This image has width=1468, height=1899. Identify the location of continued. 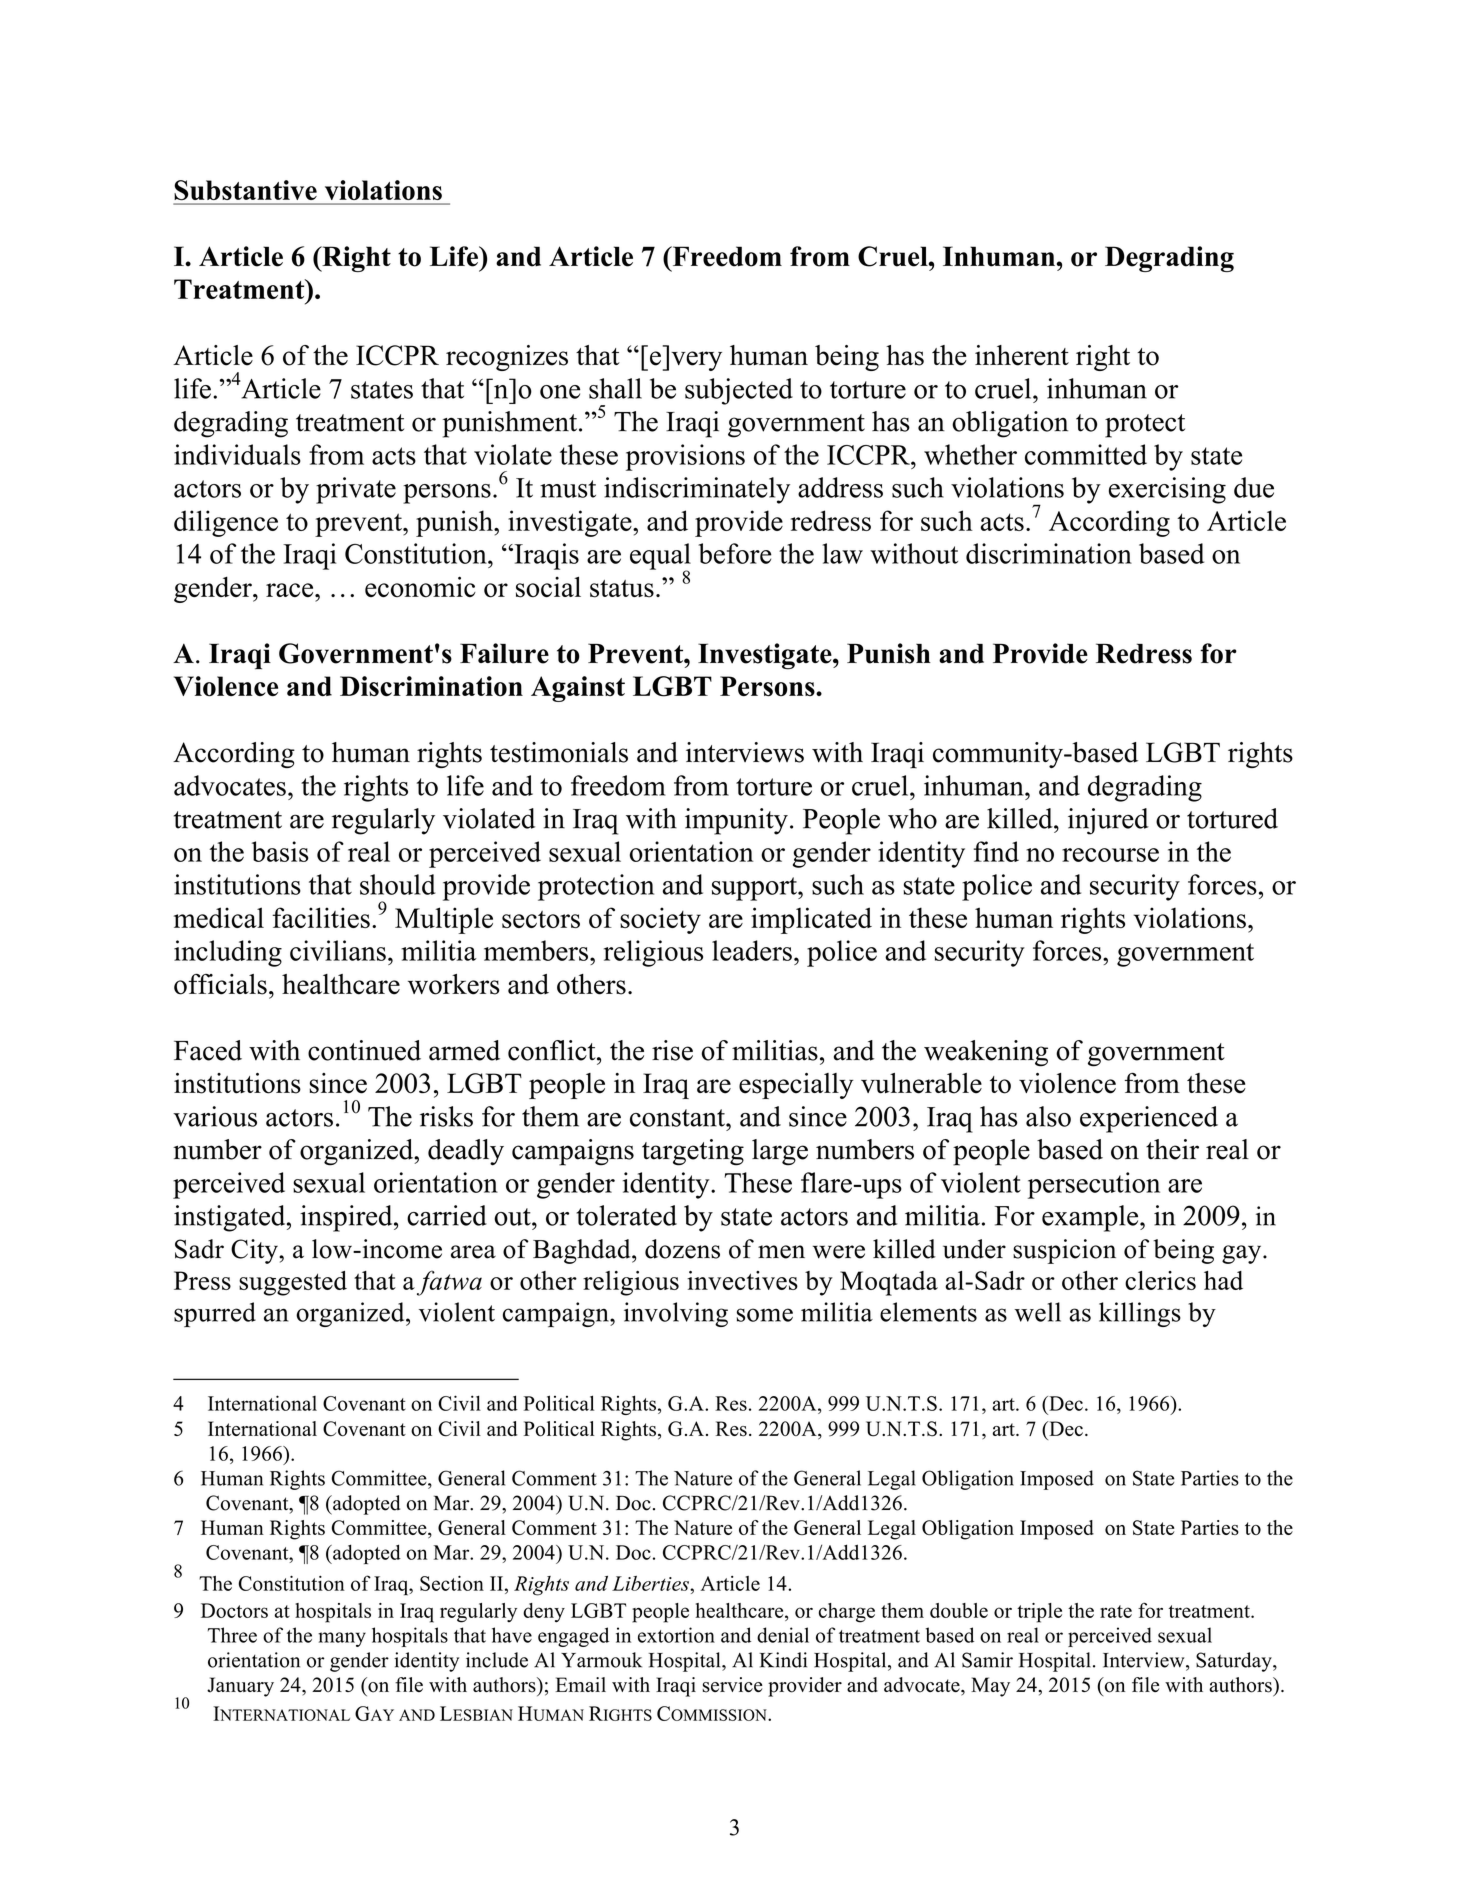
(364, 1050).
